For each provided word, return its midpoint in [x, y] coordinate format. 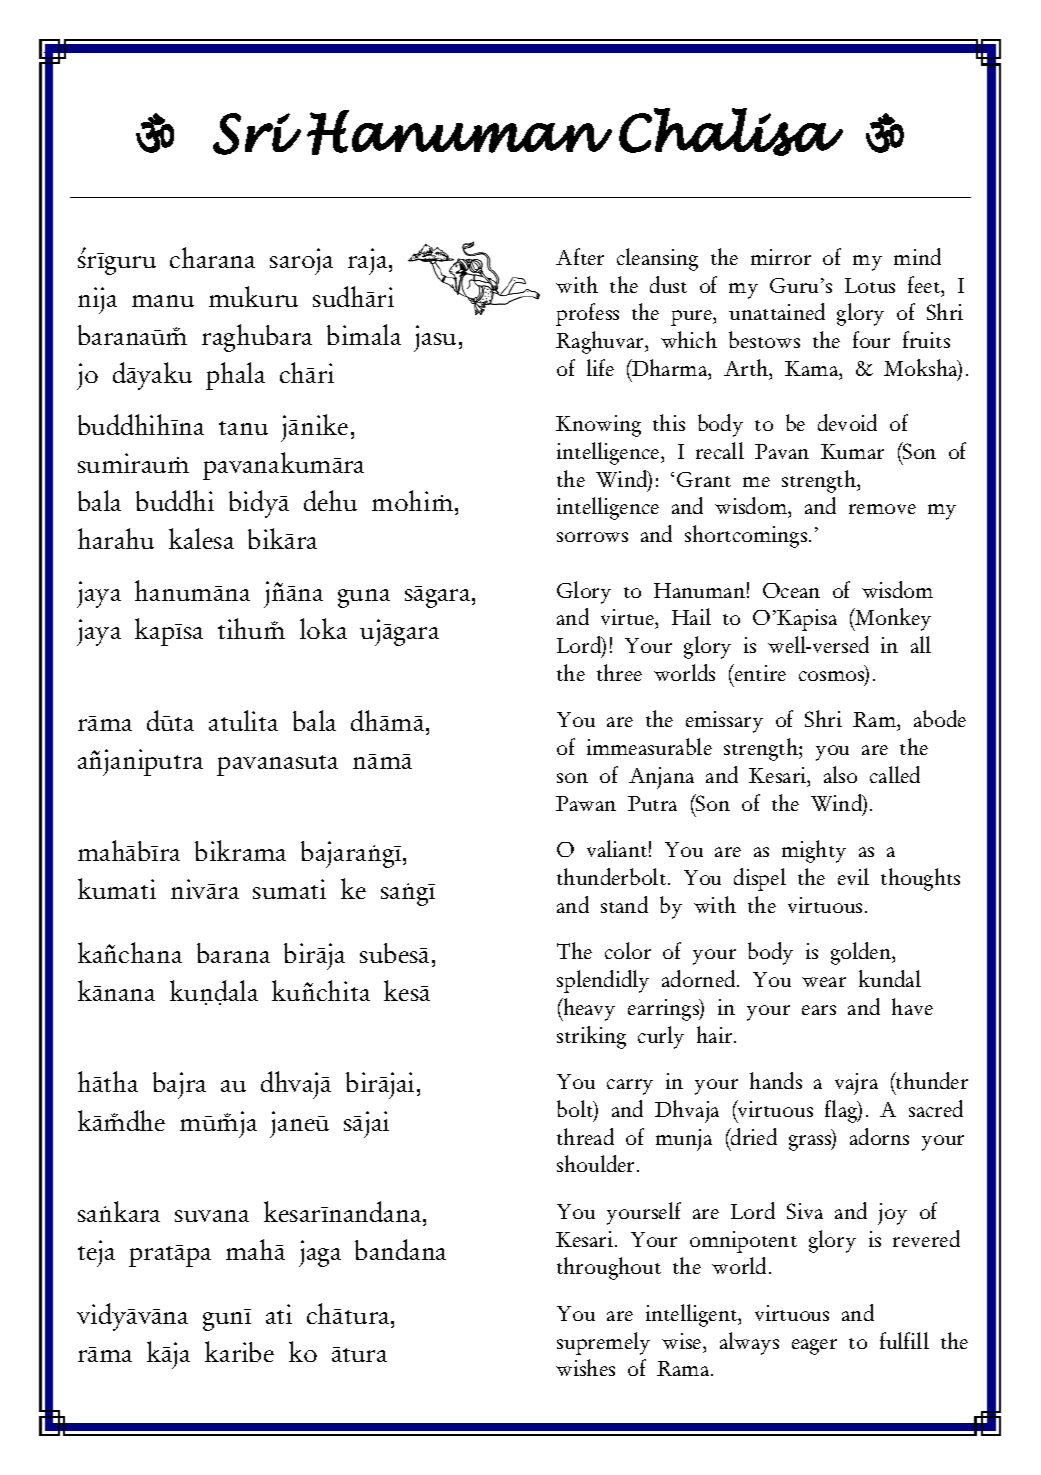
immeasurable [649, 746]
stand [624, 904]
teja [96, 1253]
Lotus [870, 285]
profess [587, 314]
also [840, 774]
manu [163, 301]
